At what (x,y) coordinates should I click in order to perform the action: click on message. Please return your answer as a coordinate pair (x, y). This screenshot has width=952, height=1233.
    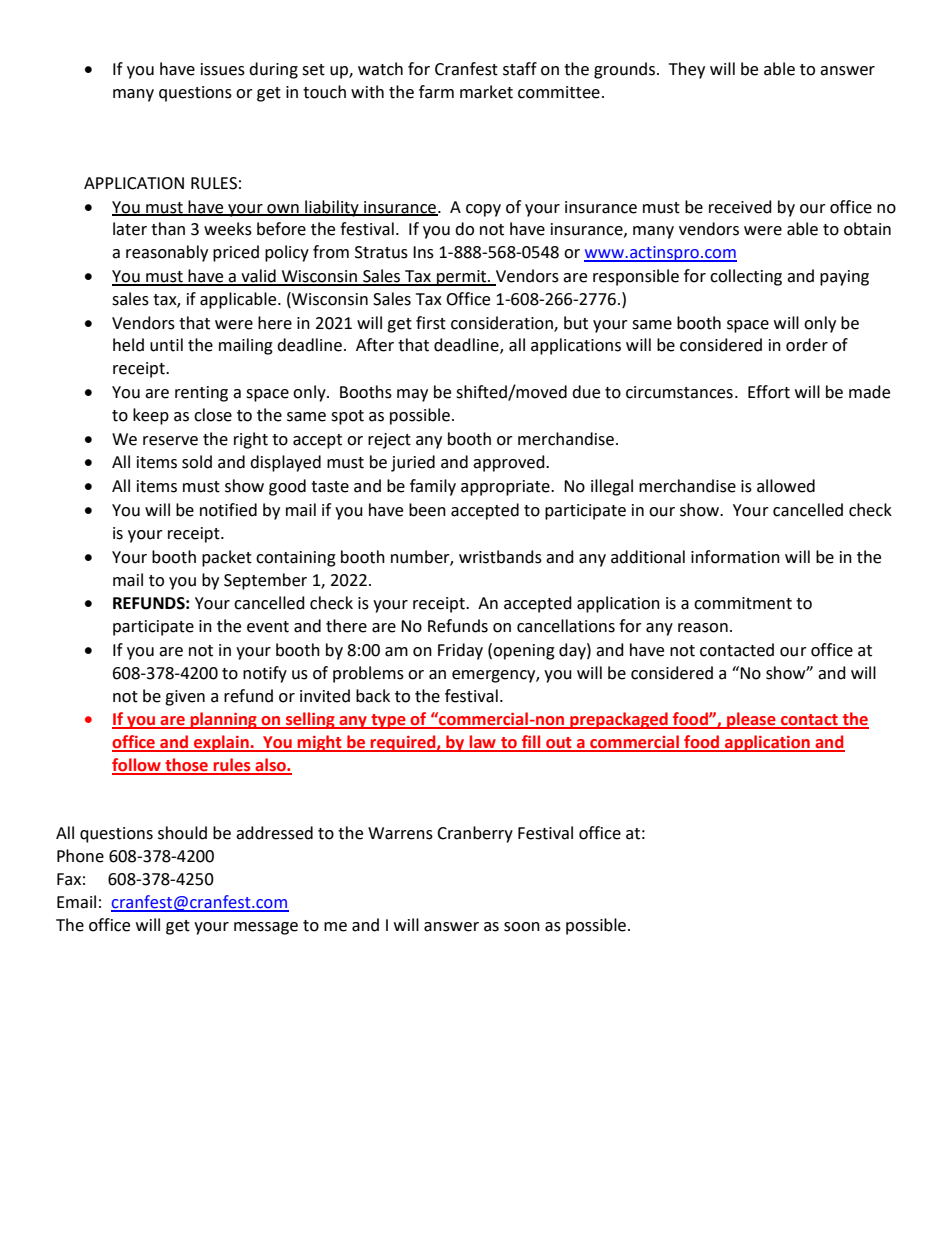
    Looking at the image, I should click on (266, 928).
